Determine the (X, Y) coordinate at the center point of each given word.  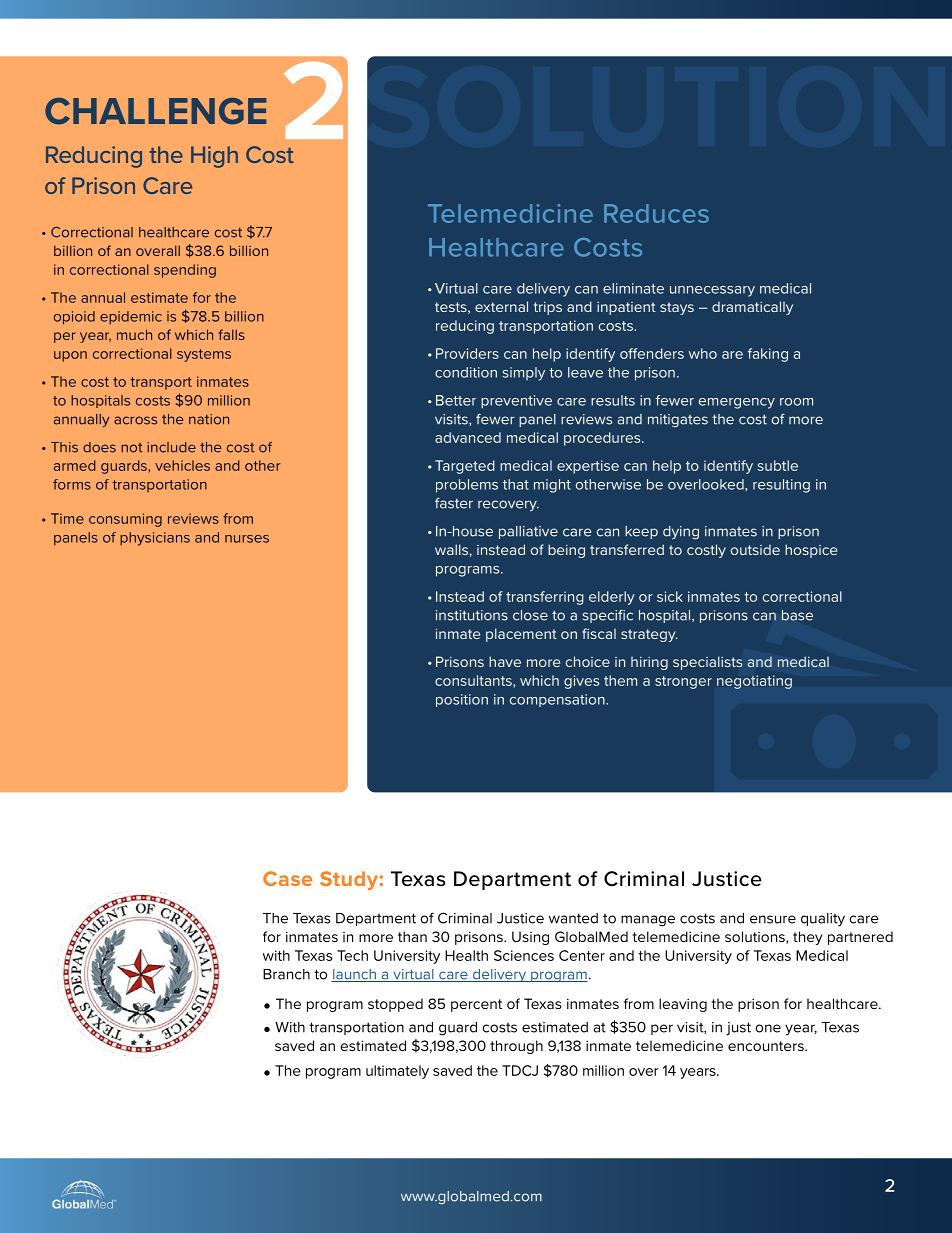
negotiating (754, 682)
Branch (286, 974)
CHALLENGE (156, 111)
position (462, 700)
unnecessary (712, 291)
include (171, 447)
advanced (468, 437)
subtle (778, 465)
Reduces (656, 213)
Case (287, 878)
